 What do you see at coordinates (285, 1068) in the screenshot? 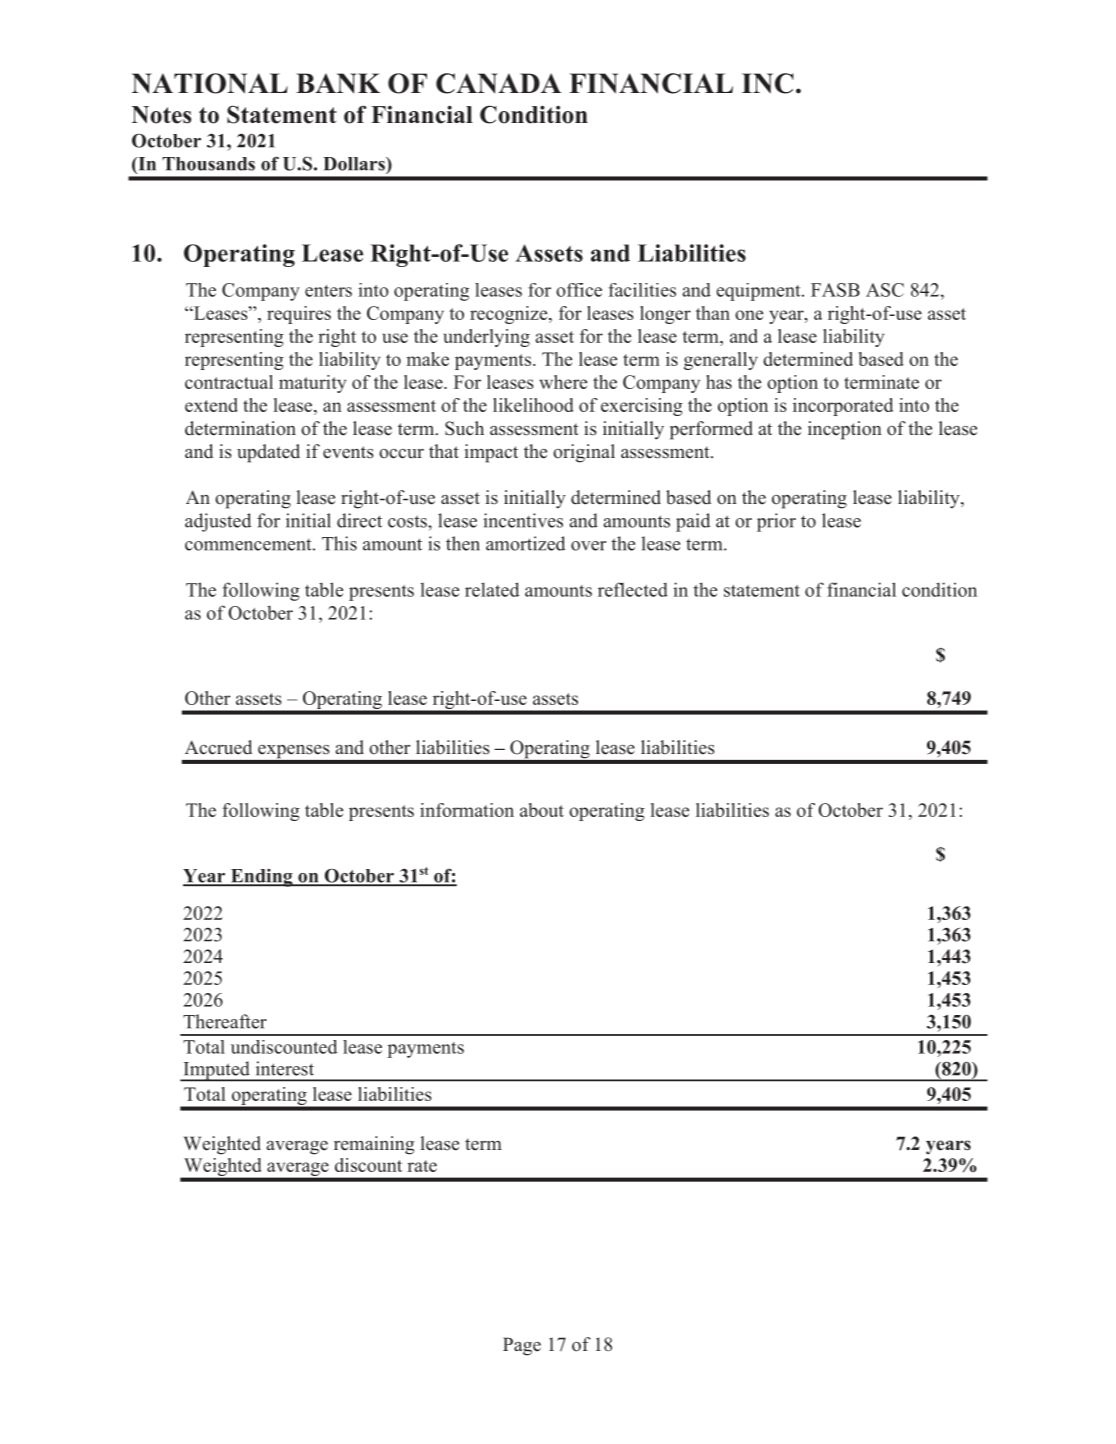
I see `interest` at bounding box center [285, 1068].
